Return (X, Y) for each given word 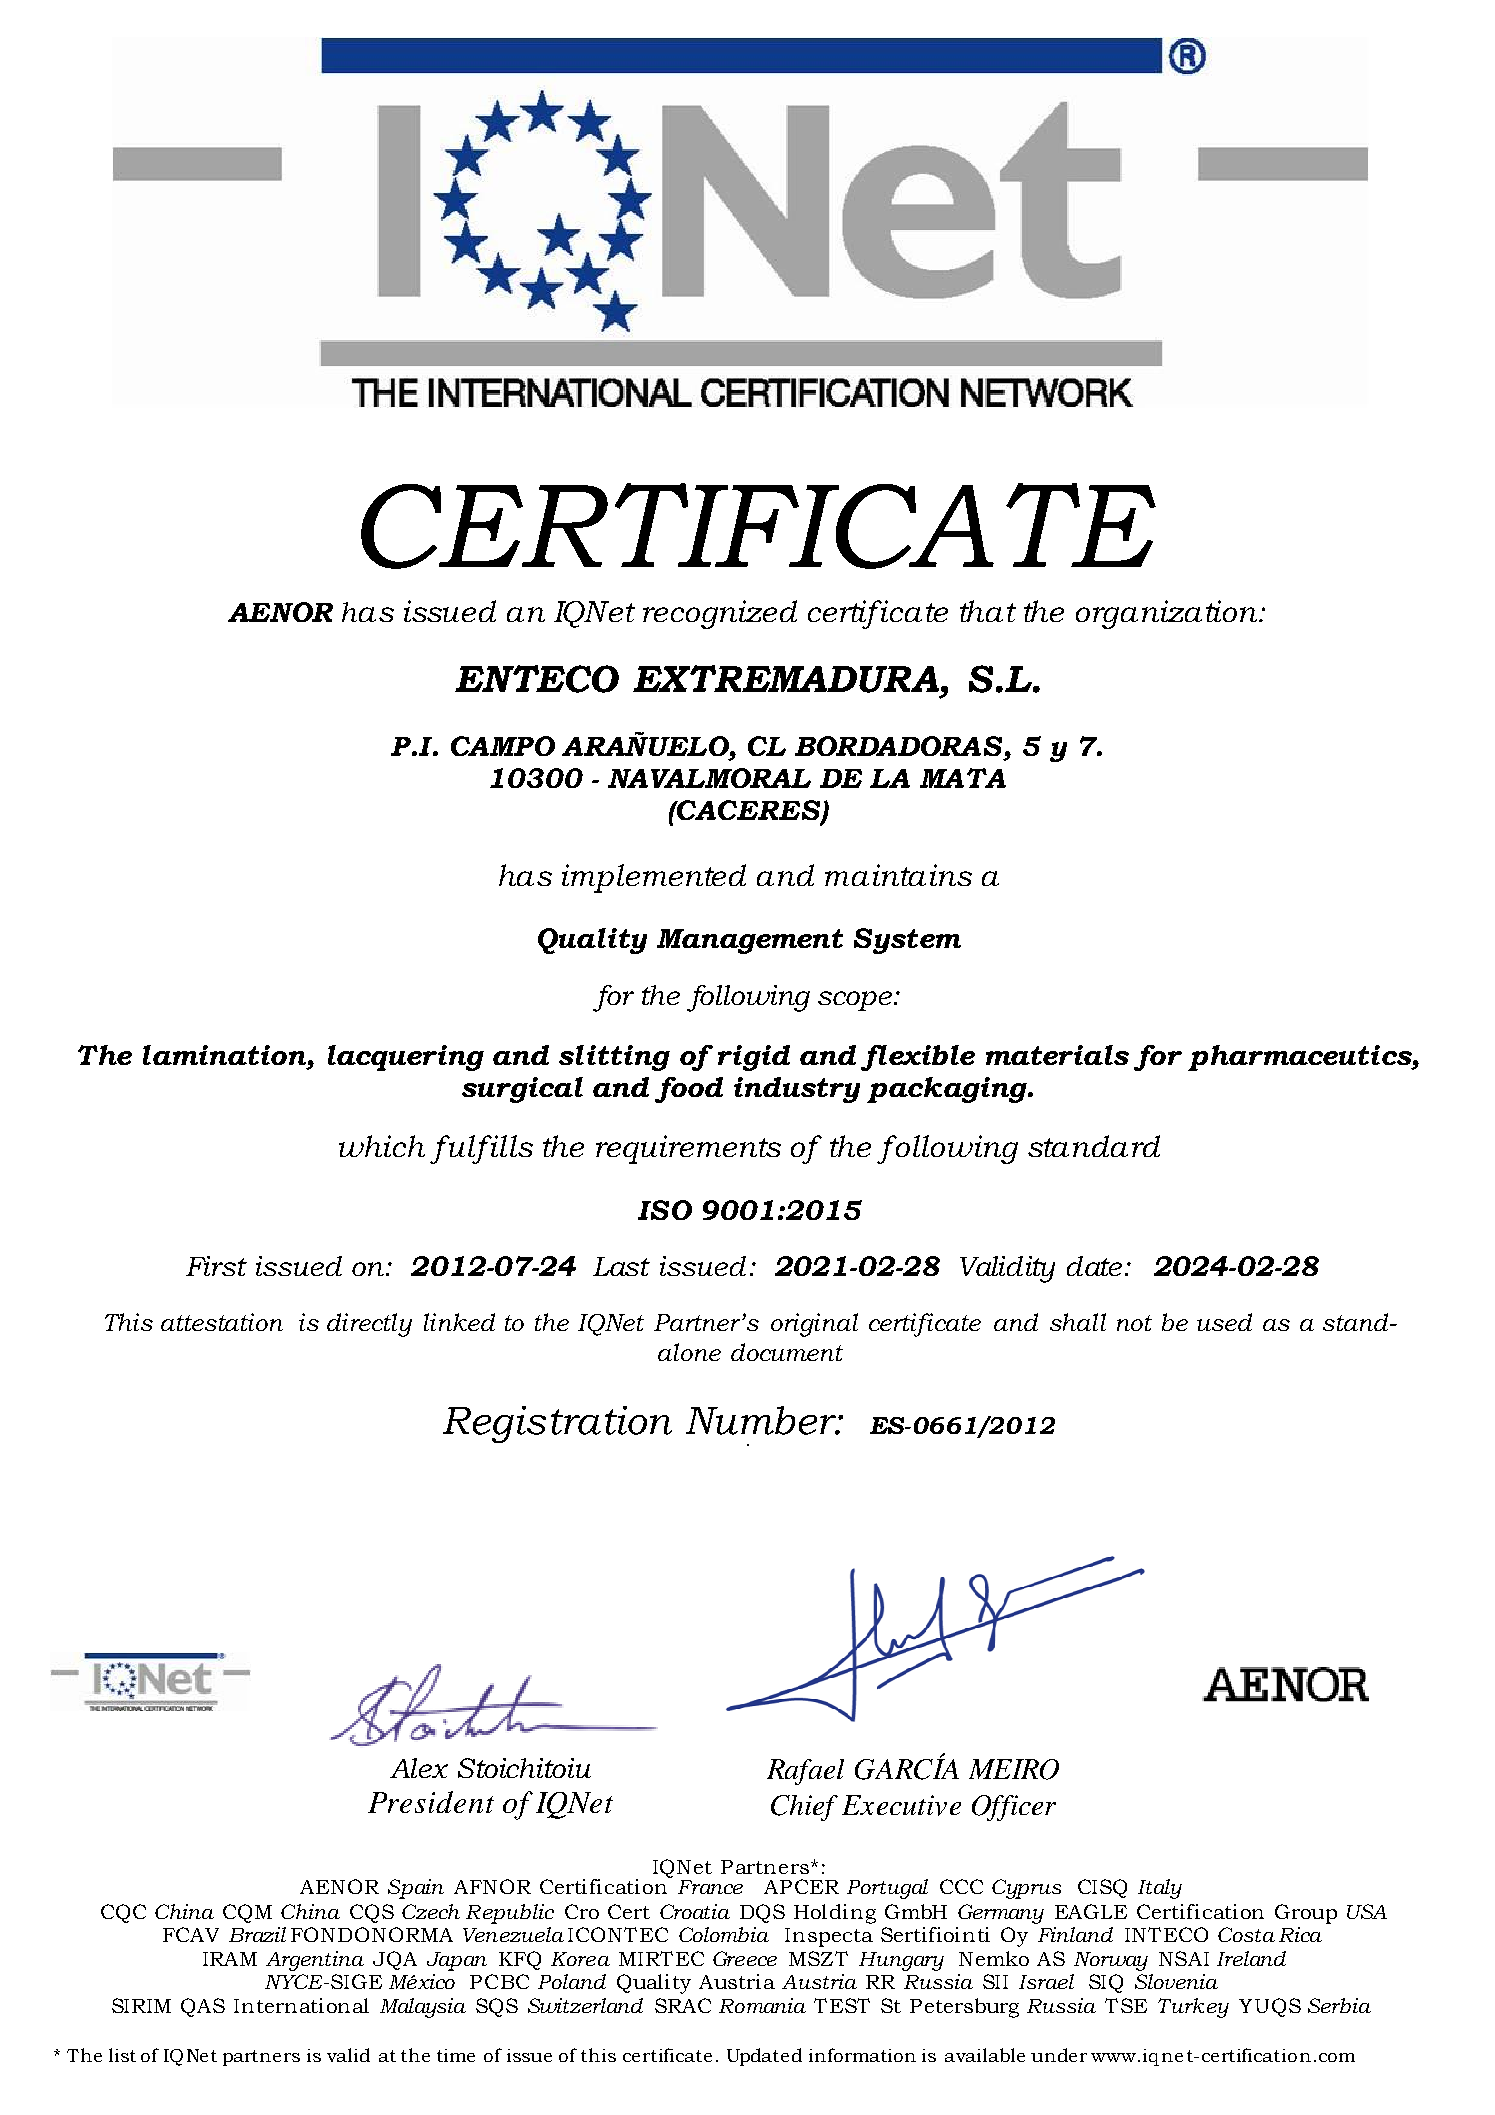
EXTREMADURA (786, 679)
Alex (419, 1768)
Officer (1014, 1808)
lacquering (406, 1058)
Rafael (805, 1772)
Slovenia (1176, 1981)
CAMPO (503, 746)
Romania (762, 2005)
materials (1057, 1055)
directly (369, 1325)
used (1224, 1322)
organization (1168, 614)
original (814, 1325)
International (301, 2005)
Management (750, 941)
